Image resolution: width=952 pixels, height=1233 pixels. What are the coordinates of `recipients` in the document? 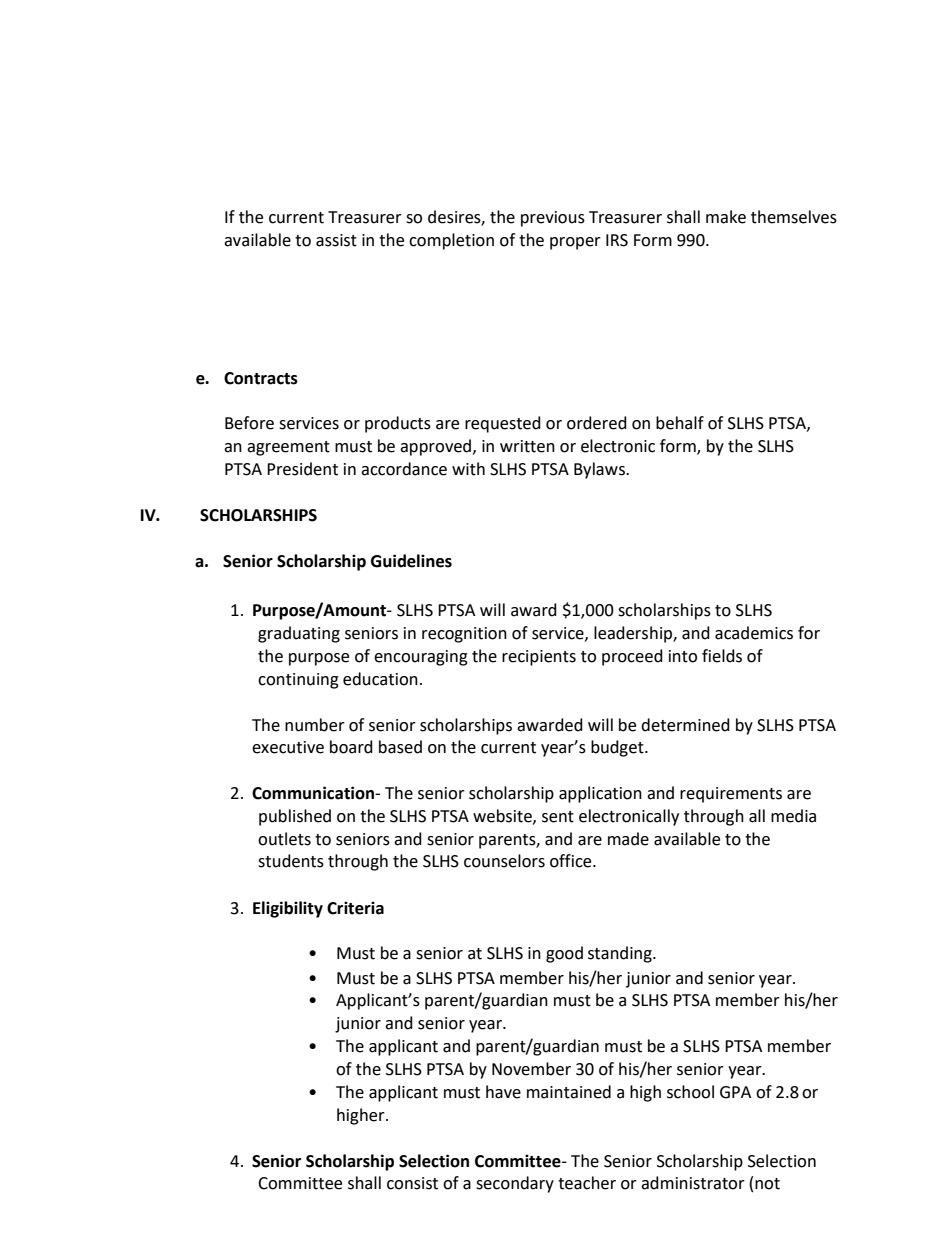 It's located at (539, 658).
